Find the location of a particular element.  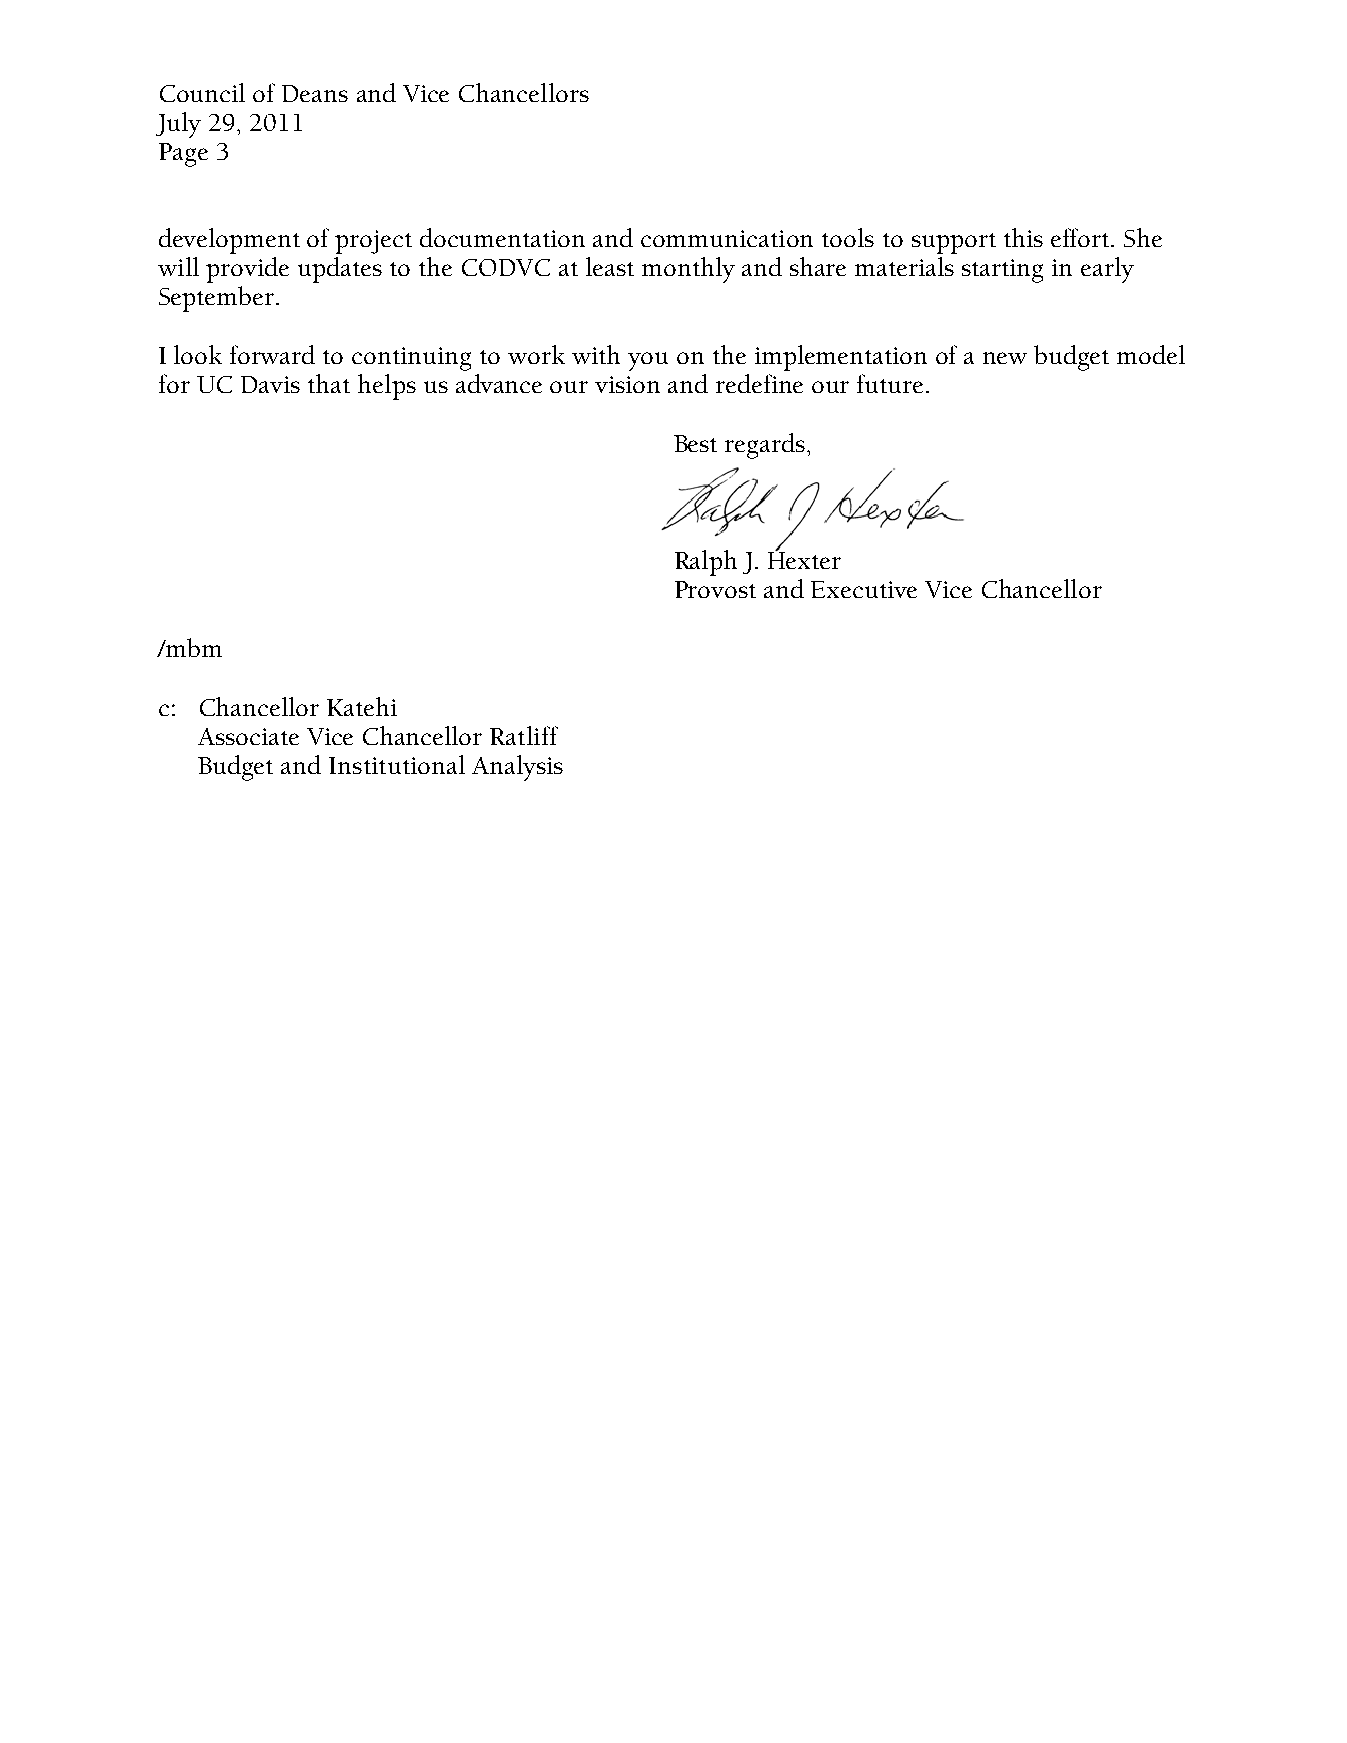

Provost is located at coordinates (715, 589).
